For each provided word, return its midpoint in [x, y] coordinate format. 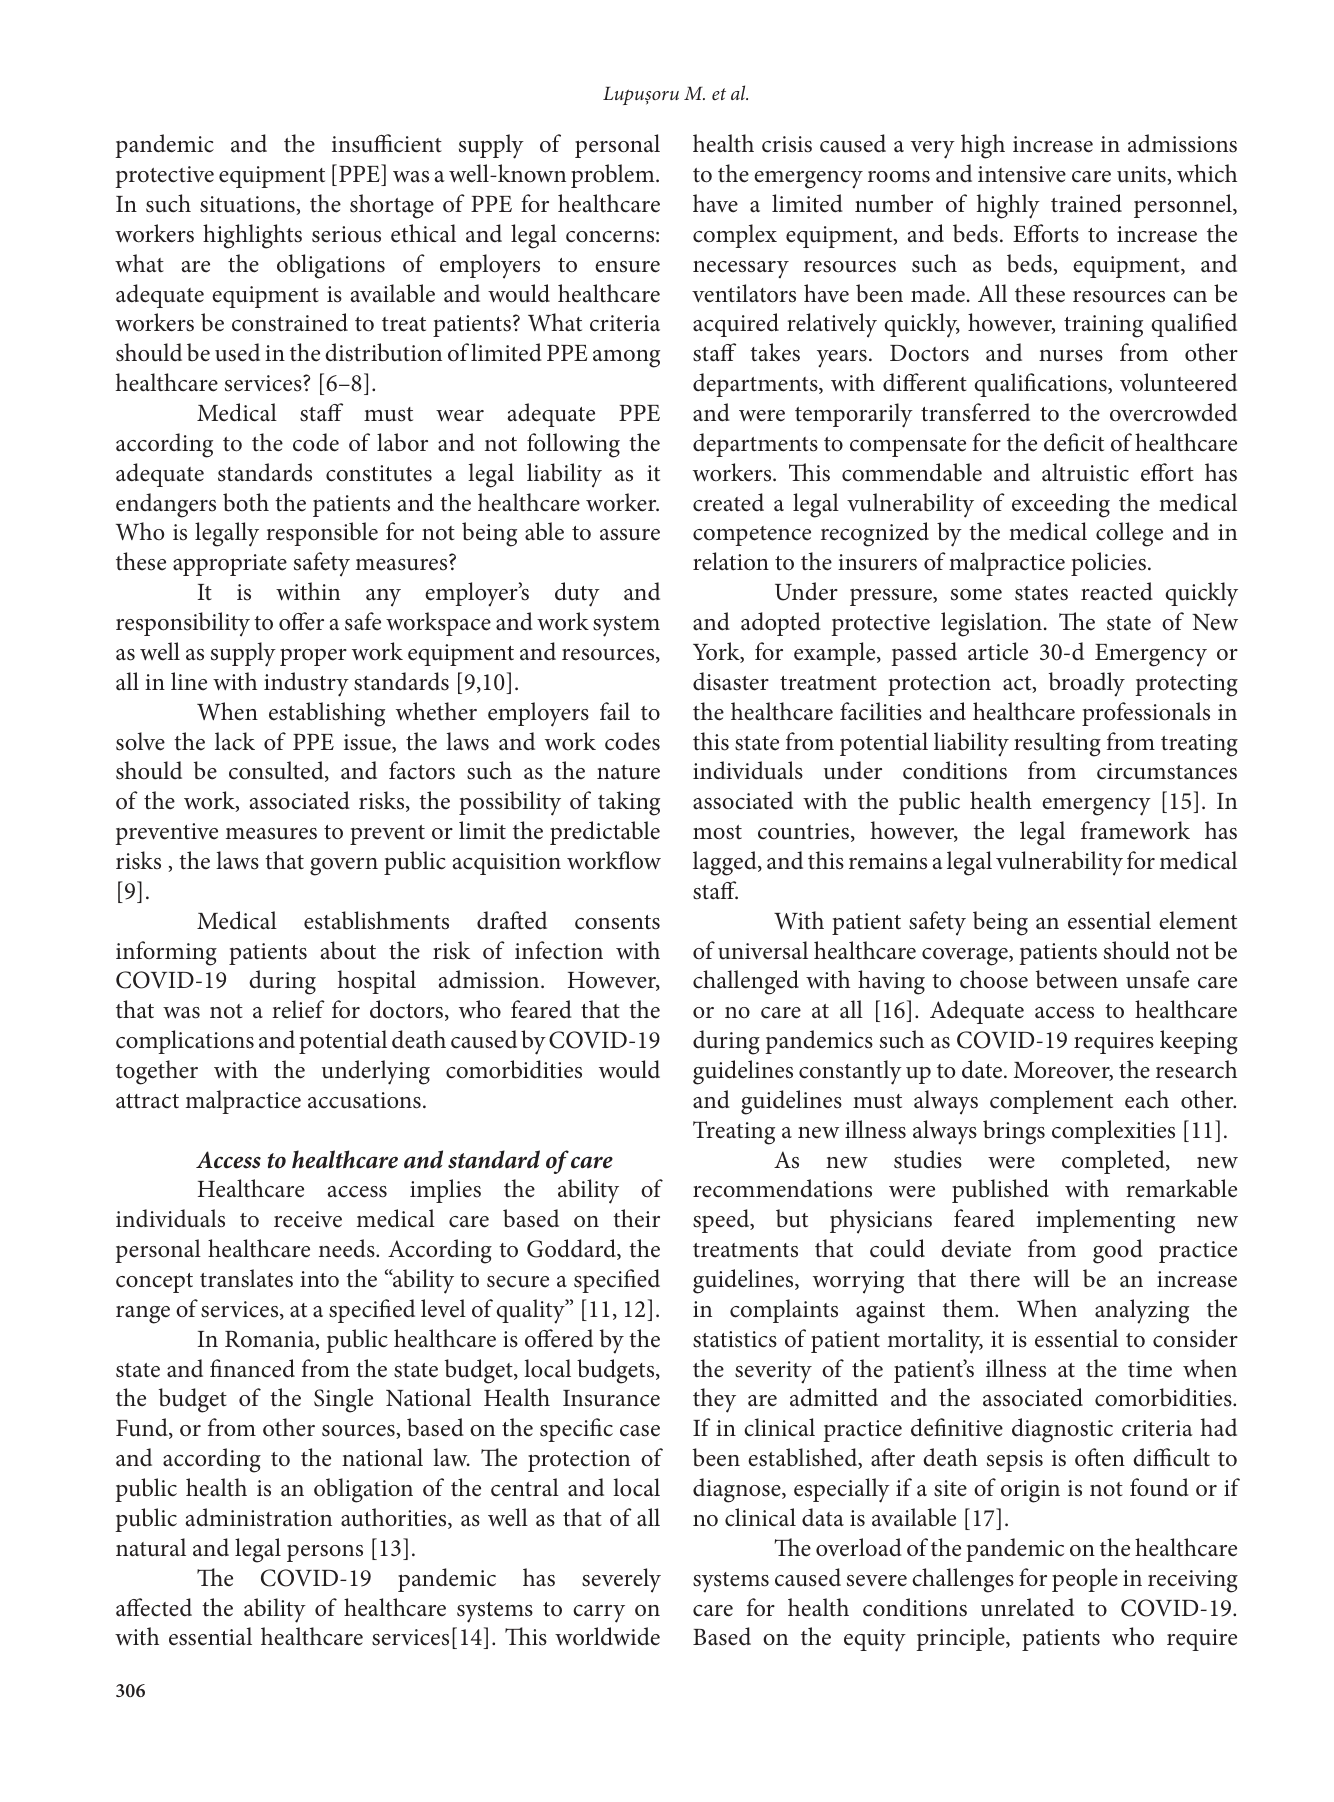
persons [325, 1553]
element [1198, 920]
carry [599, 1614]
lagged [726, 863]
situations [248, 205]
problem [614, 176]
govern [344, 867]
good [1118, 1251]
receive [308, 1219]
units [1142, 175]
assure [630, 535]
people [1085, 1580]
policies [1108, 564]
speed [722, 1221]
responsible [322, 534]
